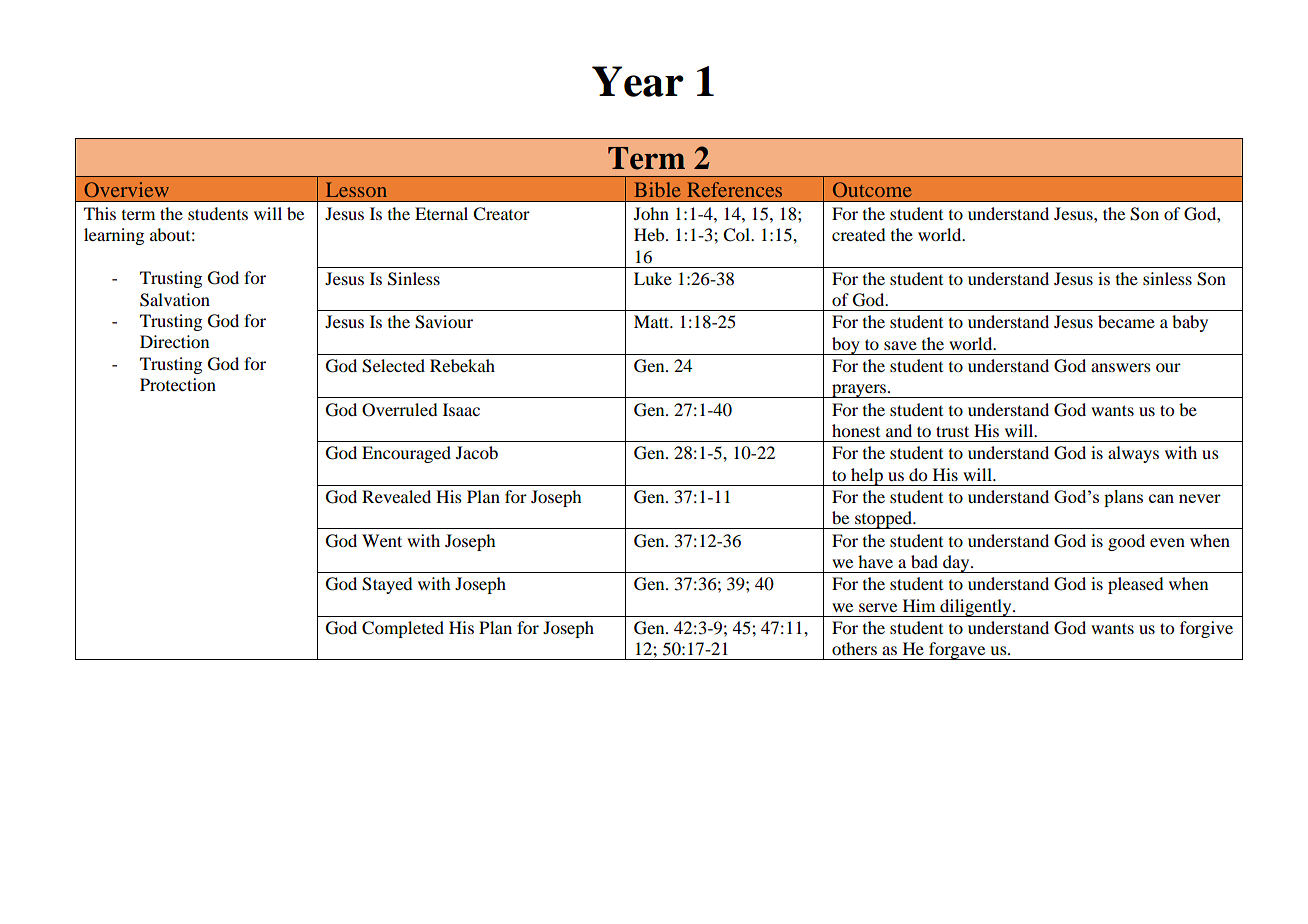 The image size is (1308, 924). Describe the element at coordinates (653, 321) in the screenshot. I see `Matt` at that location.
